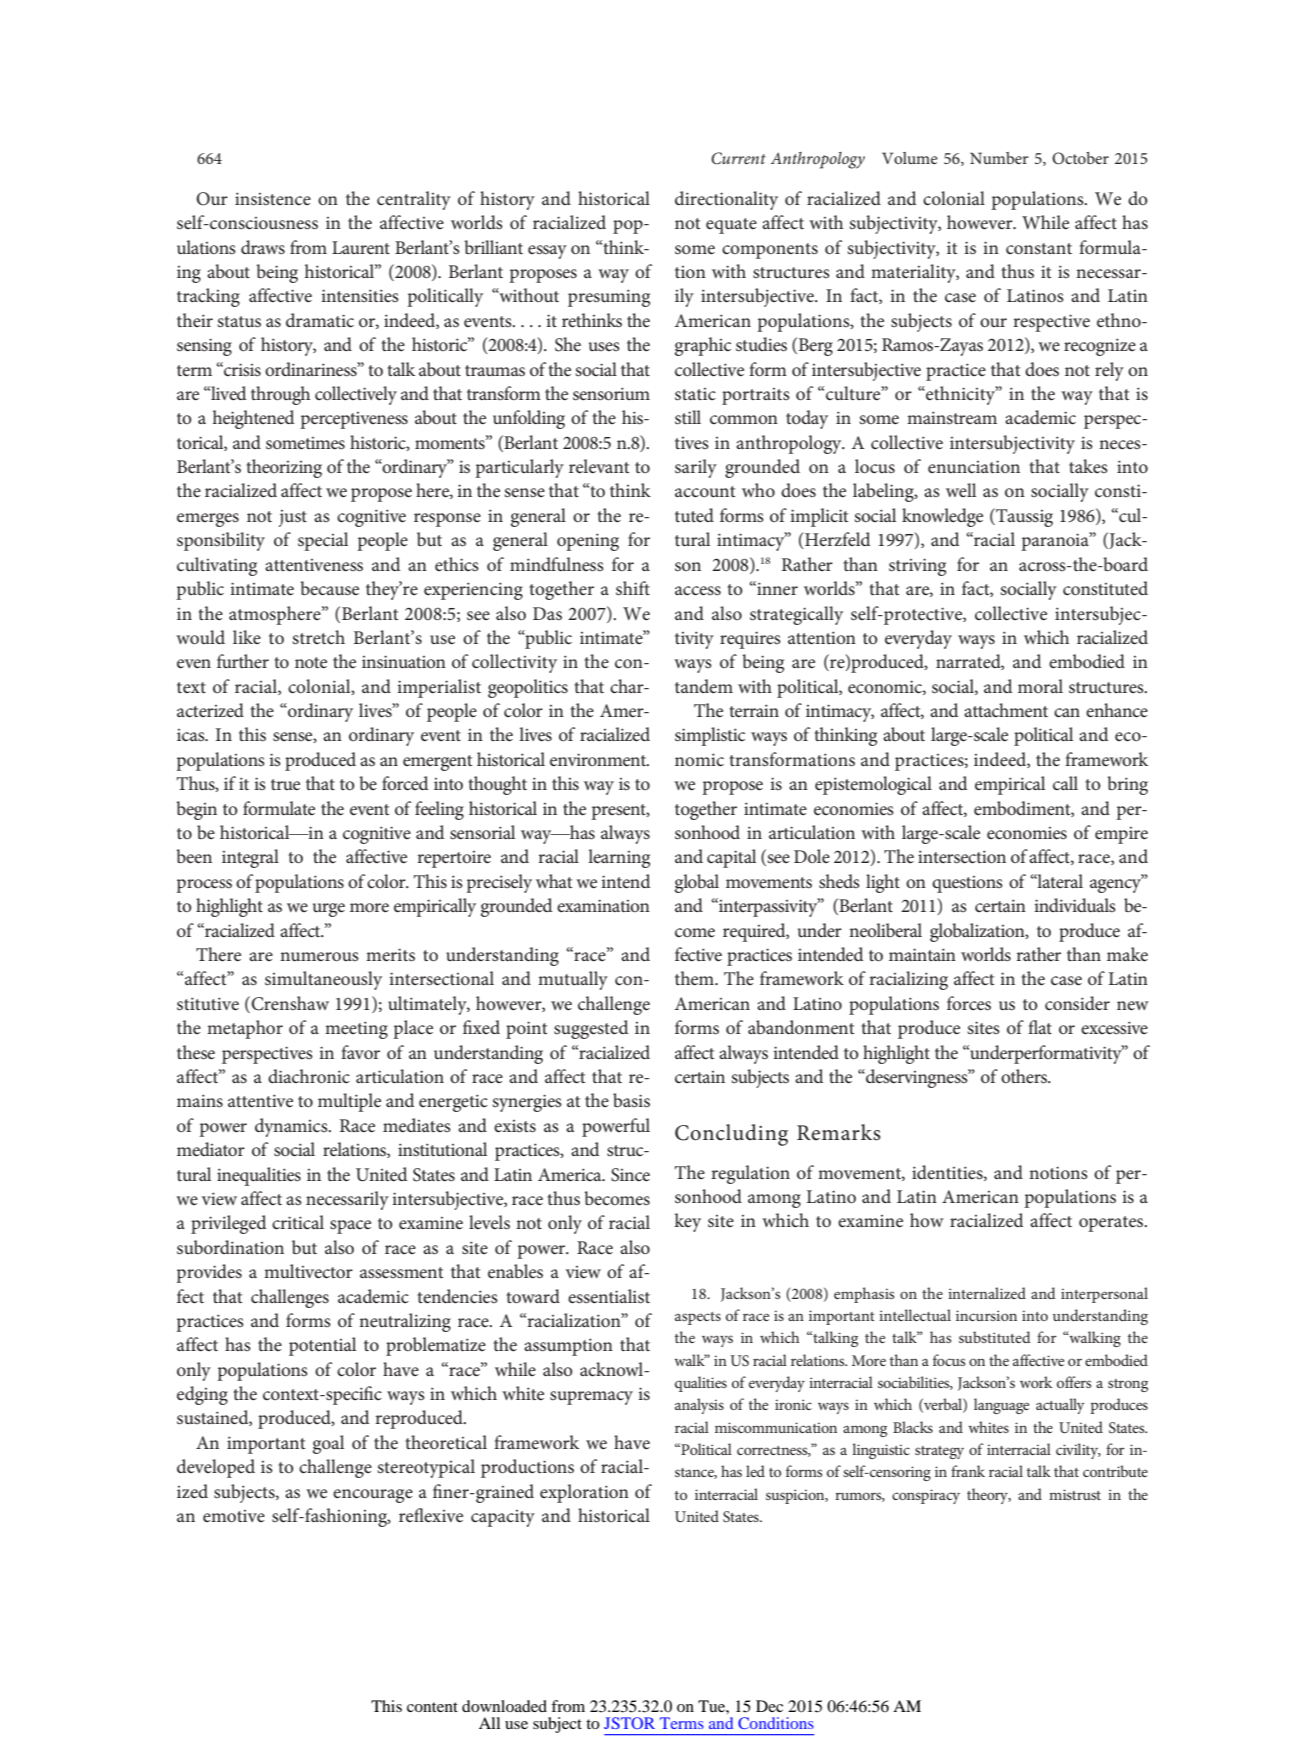 The width and height of the image is (1293, 1755). I want to click on equate, so click(731, 226).
